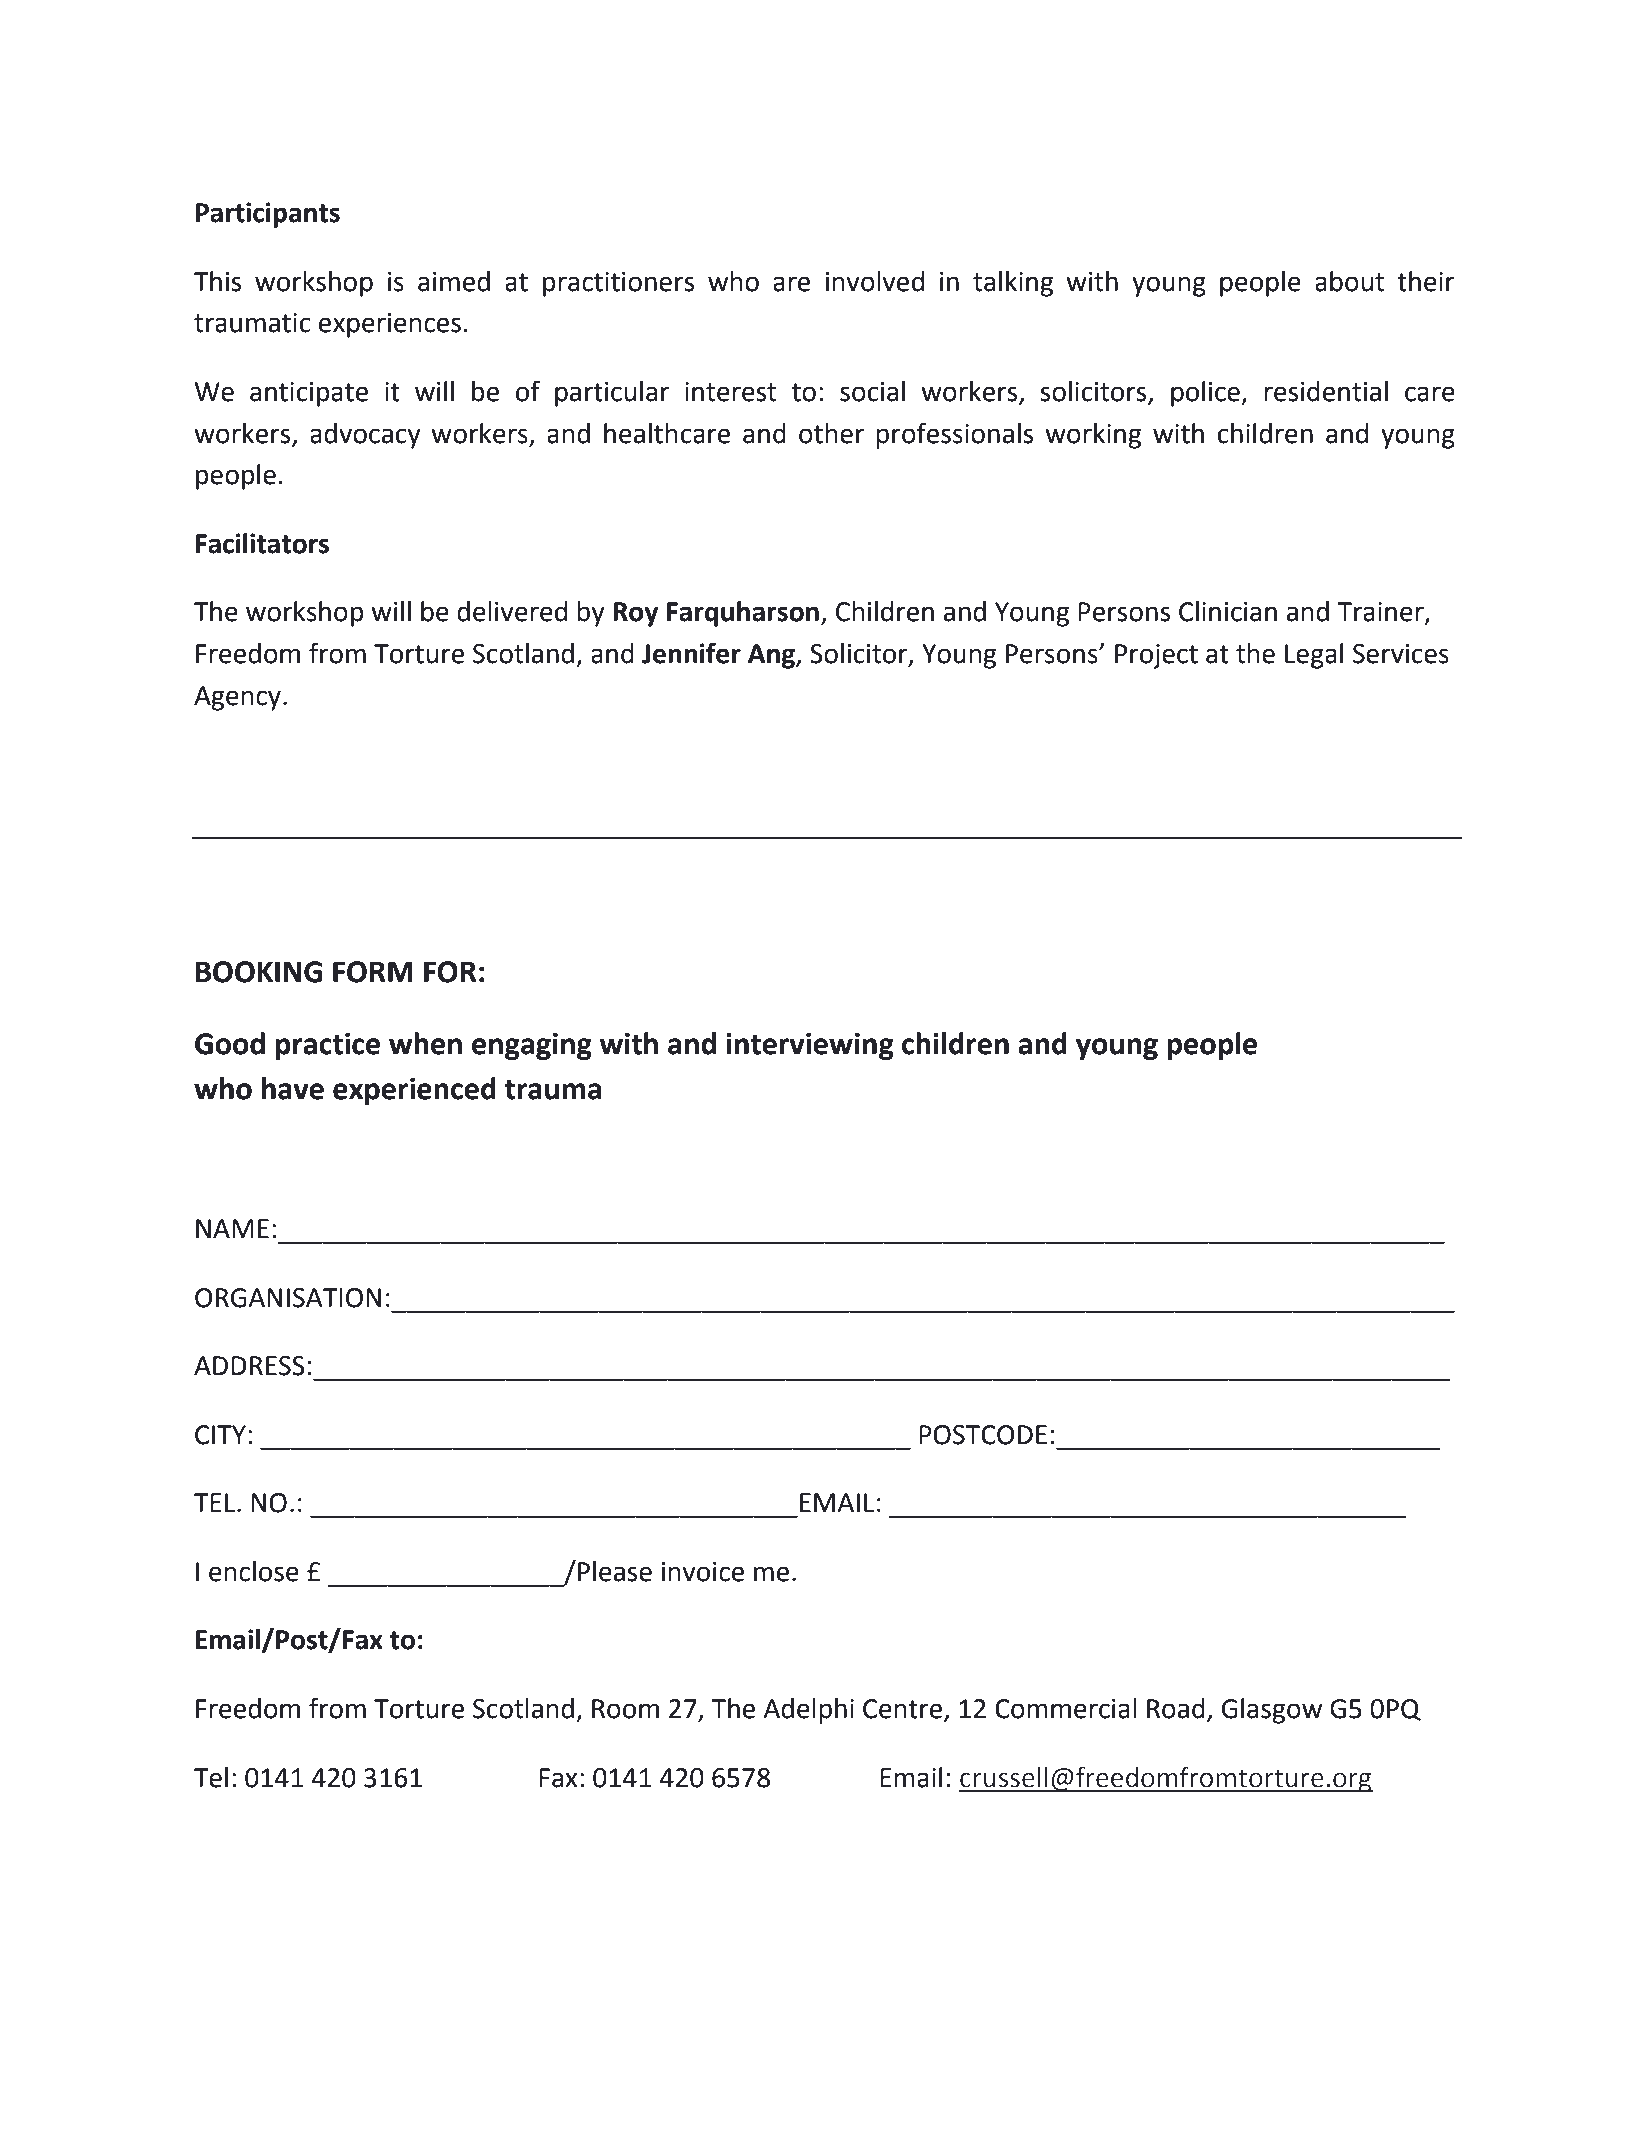  What do you see at coordinates (254, 1571) in the screenshot?
I see `enclose` at bounding box center [254, 1571].
